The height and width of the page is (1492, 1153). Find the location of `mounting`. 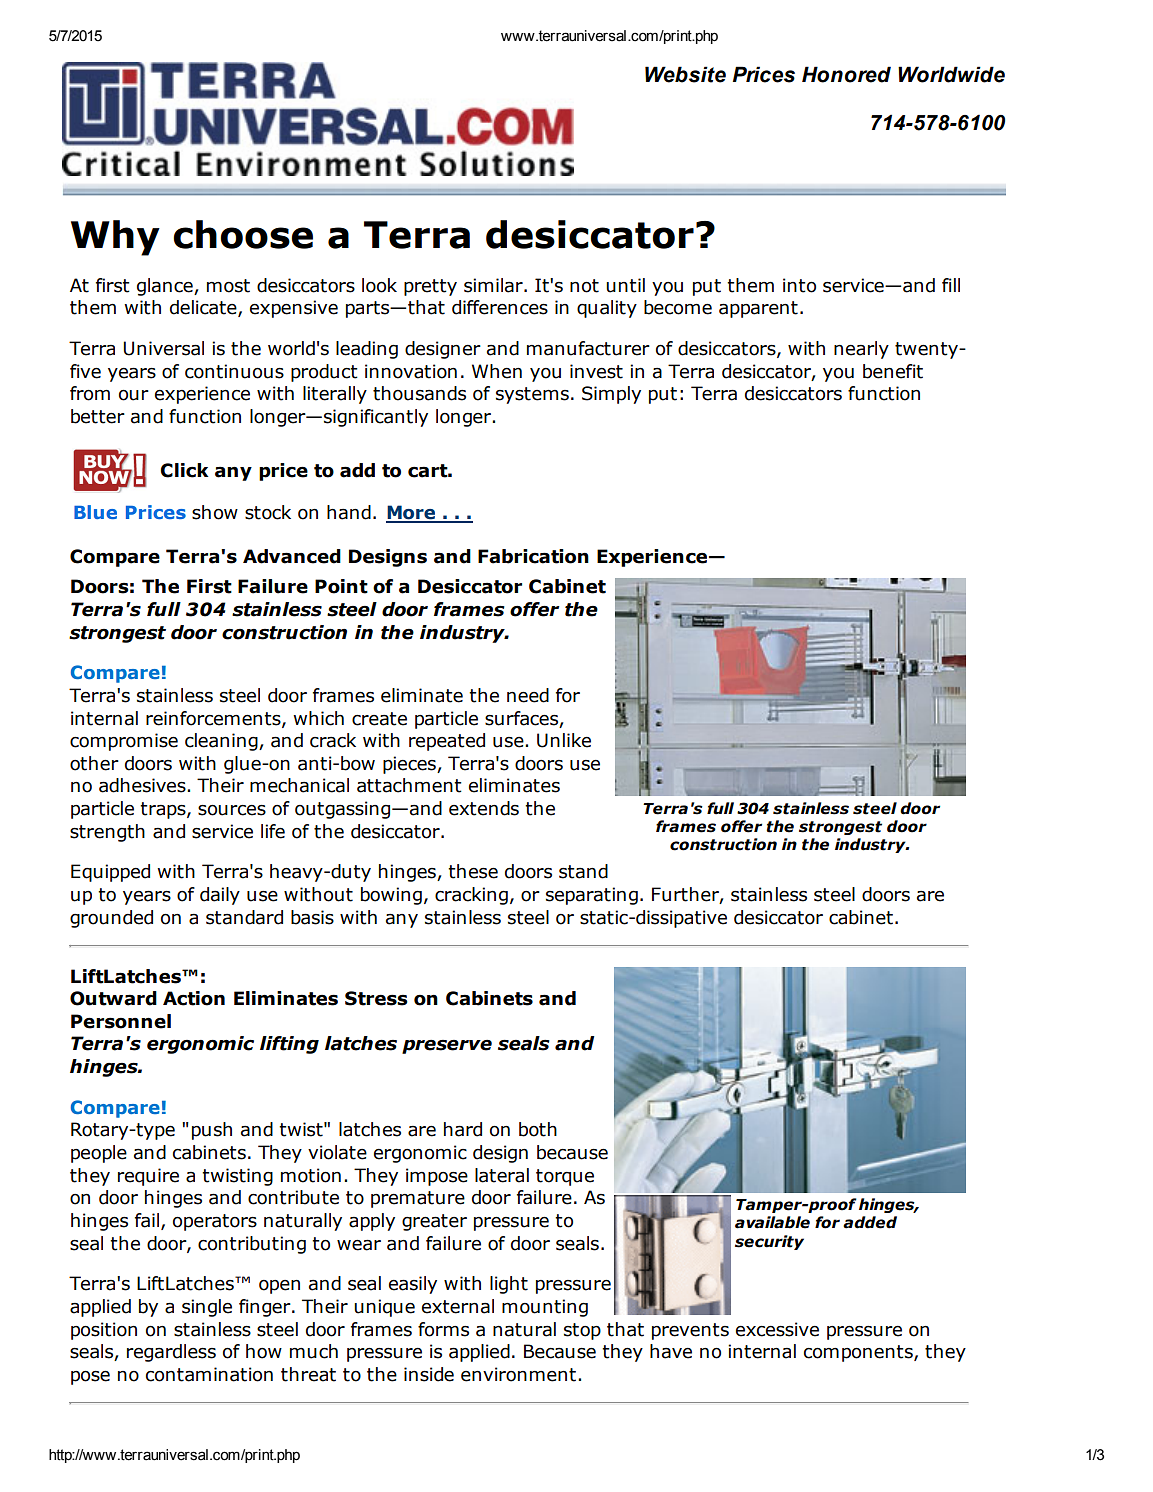

mounting is located at coordinates (545, 1308).
